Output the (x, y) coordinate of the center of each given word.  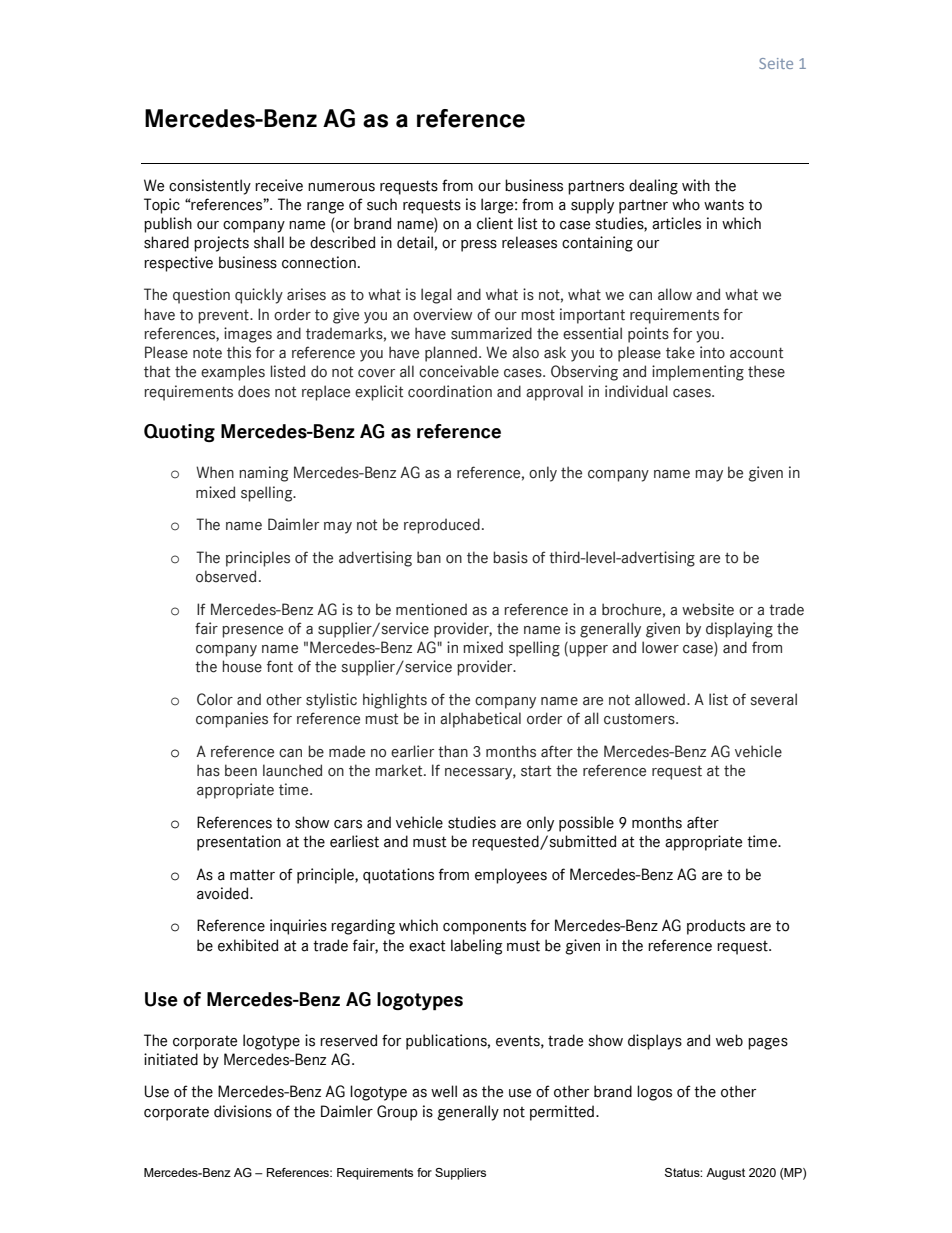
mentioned (431, 609)
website (708, 609)
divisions (243, 1111)
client (495, 223)
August (725, 1174)
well (444, 1091)
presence (252, 632)
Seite (776, 63)
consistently (210, 187)
